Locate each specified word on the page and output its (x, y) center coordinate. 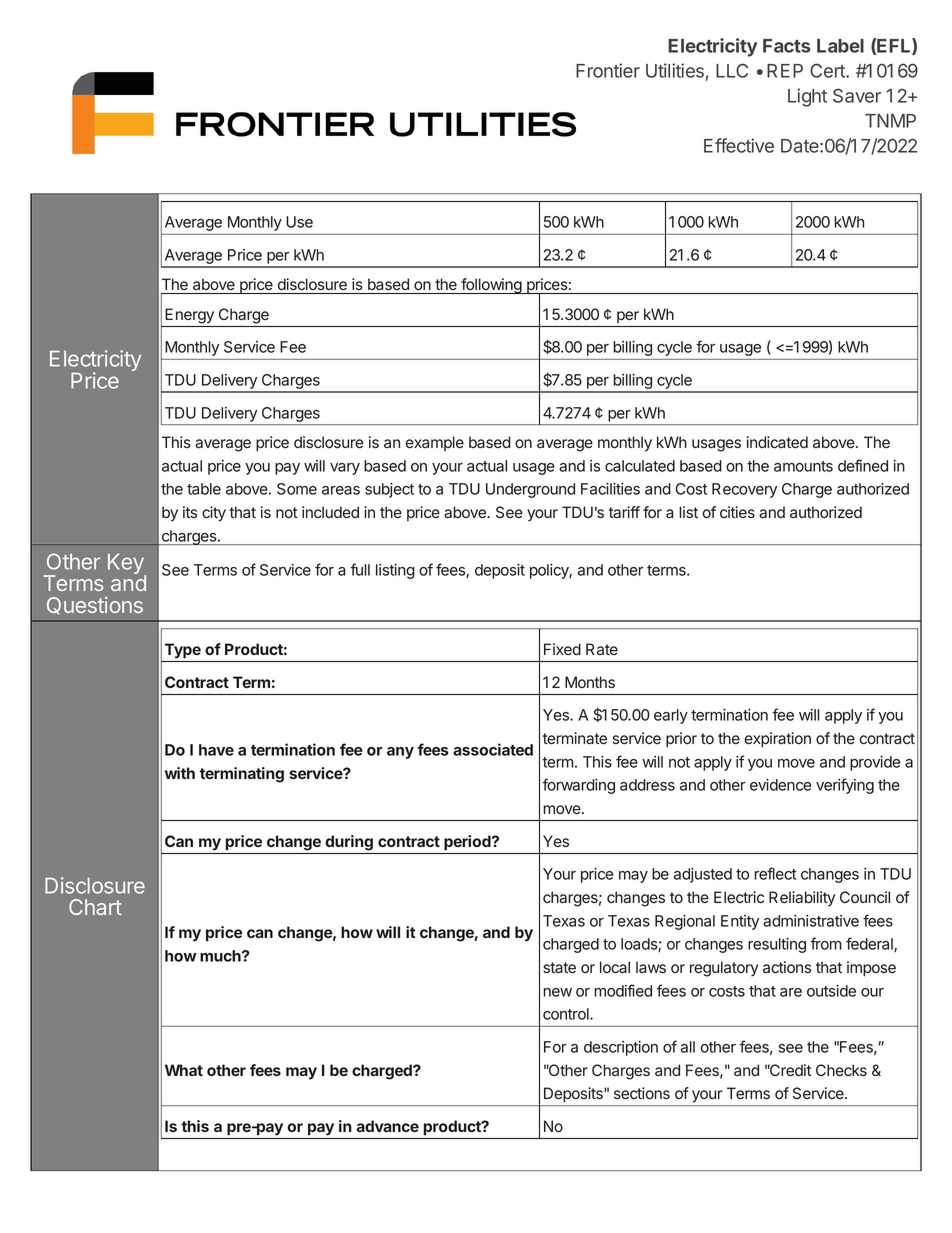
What (184, 1070)
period (468, 842)
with (180, 773)
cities (737, 512)
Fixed (562, 649)
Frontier (608, 70)
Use (299, 222)
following (491, 286)
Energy (189, 316)
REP (785, 71)
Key (127, 565)
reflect (775, 873)
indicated (777, 442)
